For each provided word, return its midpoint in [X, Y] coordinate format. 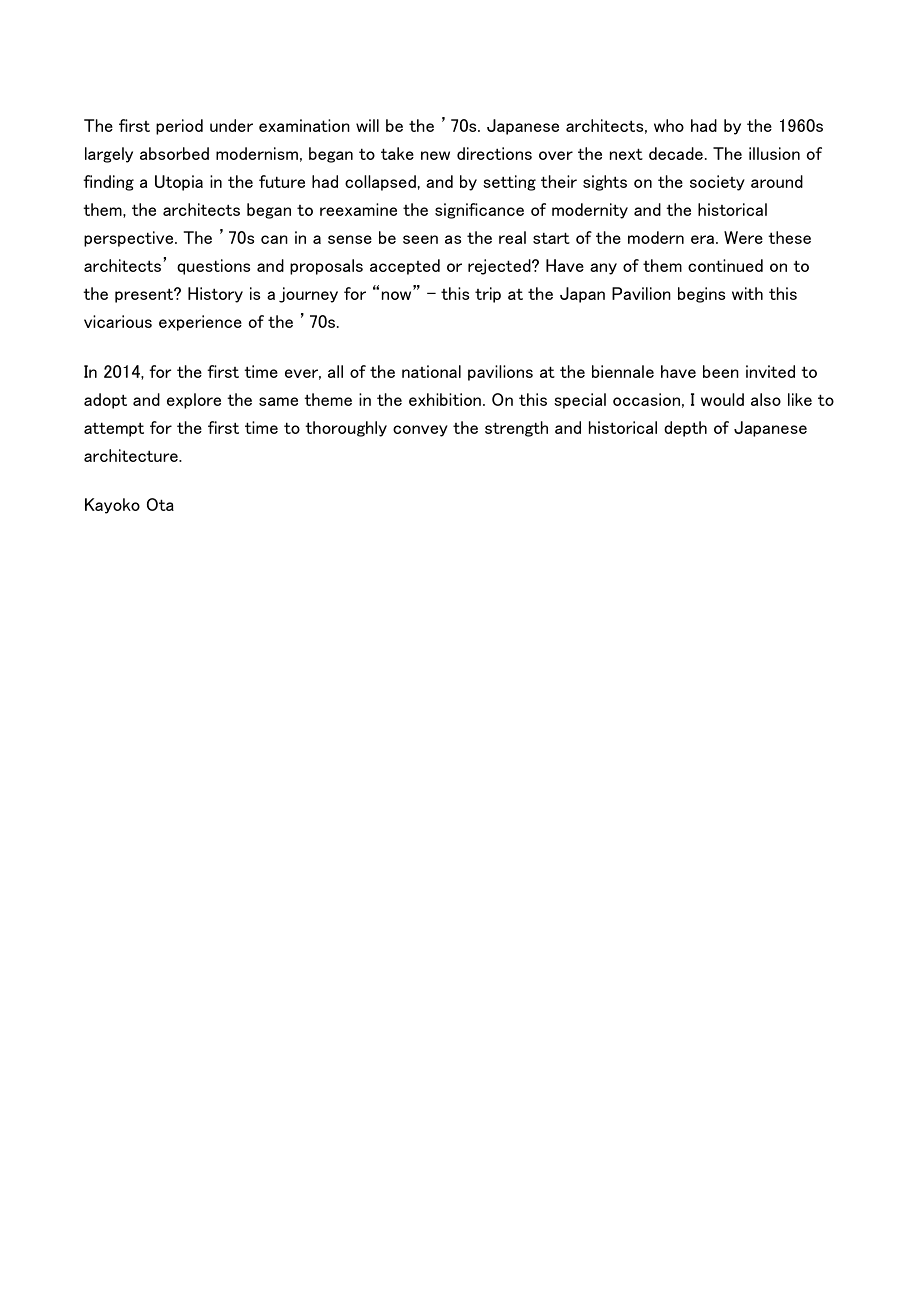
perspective [130, 239]
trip [488, 295]
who [669, 125]
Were [743, 237]
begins [701, 295]
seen [420, 239]
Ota [160, 504]
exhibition [445, 399]
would [722, 399]
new [435, 155]
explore [194, 401]
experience [200, 323]
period [179, 127]
